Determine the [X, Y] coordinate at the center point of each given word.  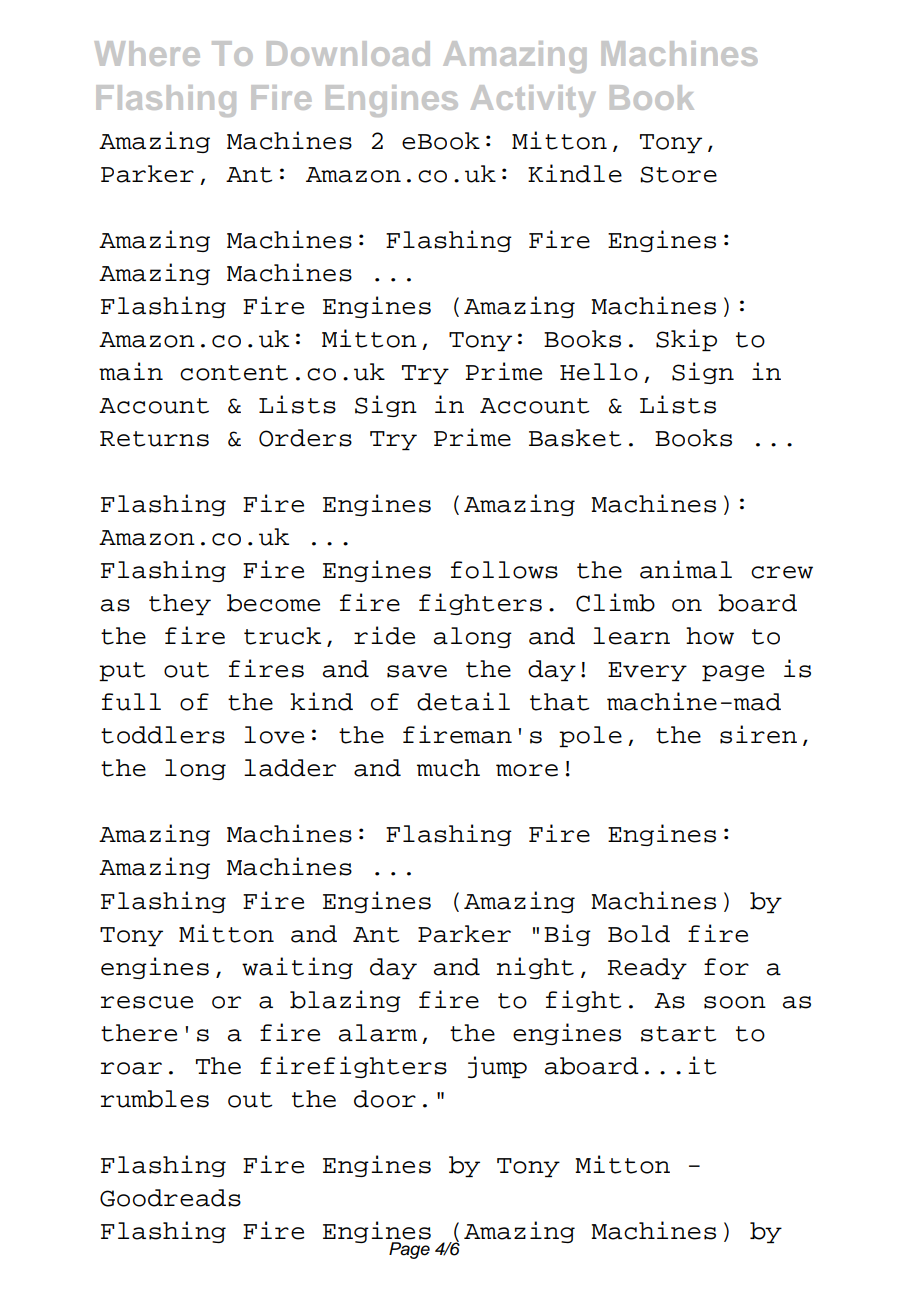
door [385, 1099]
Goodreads [170, 1198]
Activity [533, 101]
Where [147, 53]
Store [678, 174]
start [678, 1034]
